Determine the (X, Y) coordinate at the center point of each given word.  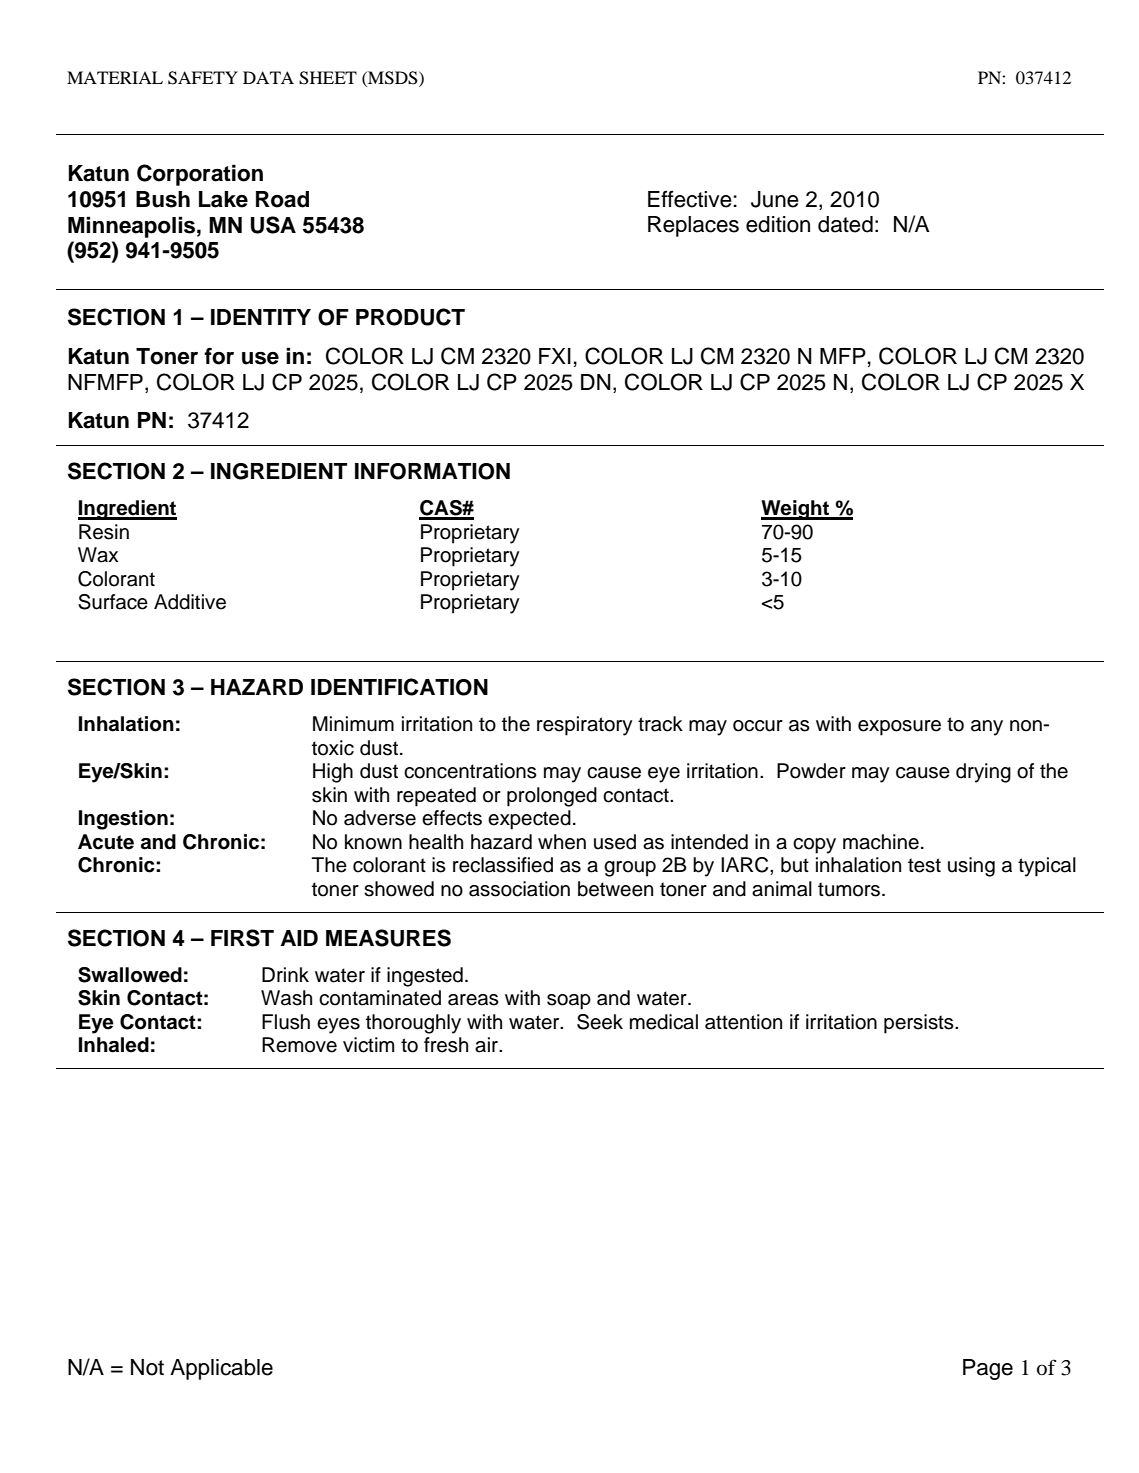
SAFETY (203, 78)
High (333, 773)
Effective (690, 199)
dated (845, 224)
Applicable (221, 1369)
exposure (899, 728)
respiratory (585, 726)
